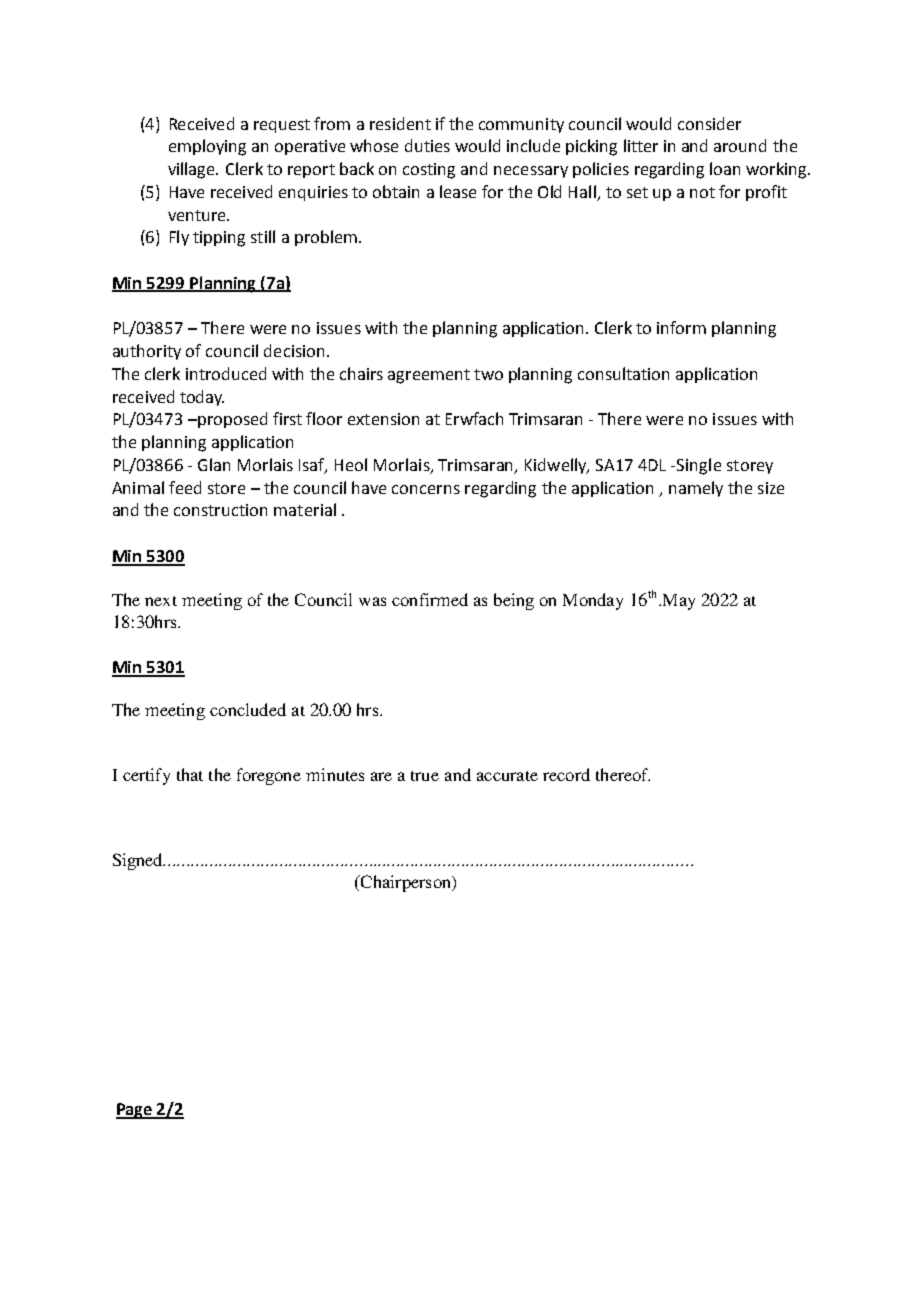 This document has height=1308, width=924. Describe the element at coordinates (593, 601) in the document. I see `Monday` at that location.
